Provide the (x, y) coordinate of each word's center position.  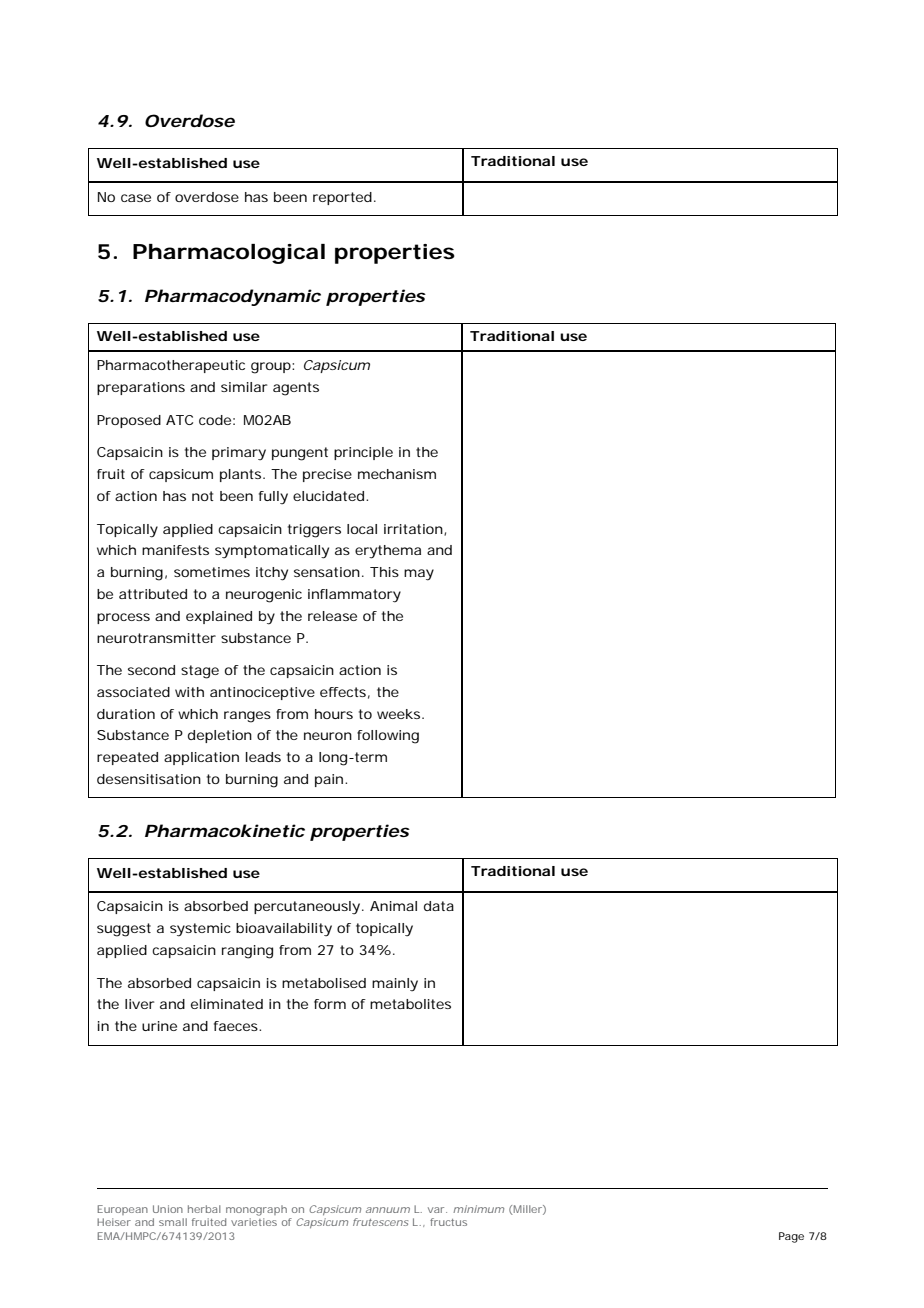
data (439, 906)
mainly (395, 985)
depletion (220, 736)
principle (363, 453)
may (419, 575)
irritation (413, 529)
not (203, 496)
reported (342, 198)
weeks (398, 714)
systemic (200, 930)
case (136, 198)
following (388, 737)
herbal (204, 1209)
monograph (256, 1210)
